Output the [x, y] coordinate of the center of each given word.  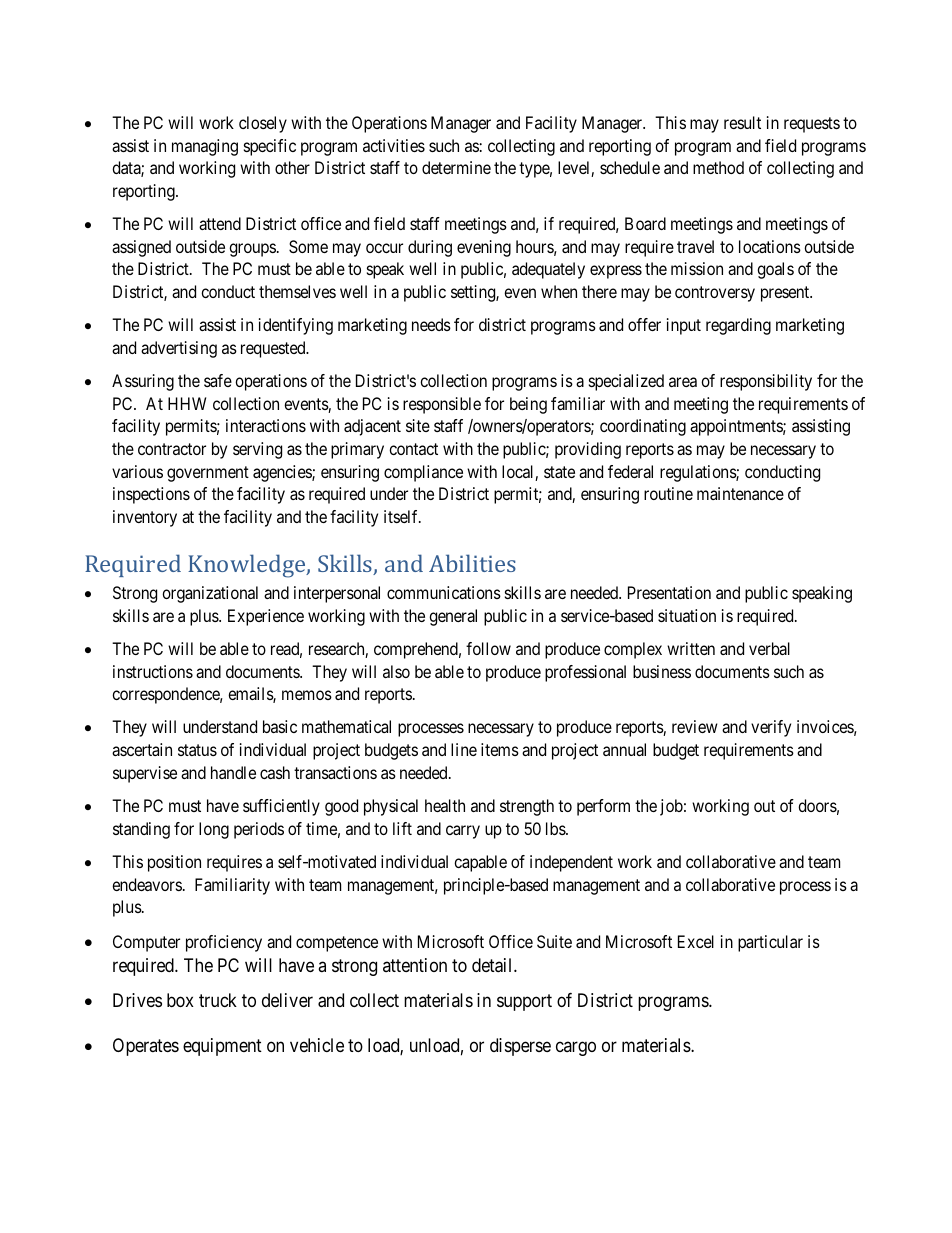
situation [687, 615]
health [445, 805]
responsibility [766, 382]
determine [456, 167]
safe [218, 380]
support [524, 1003]
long [214, 830]
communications [444, 592]
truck [218, 1000]
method [718, 167]
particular [770, 943]
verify [771, 728]
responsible [442, 405]
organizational [210, 594]
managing [205, 147]
